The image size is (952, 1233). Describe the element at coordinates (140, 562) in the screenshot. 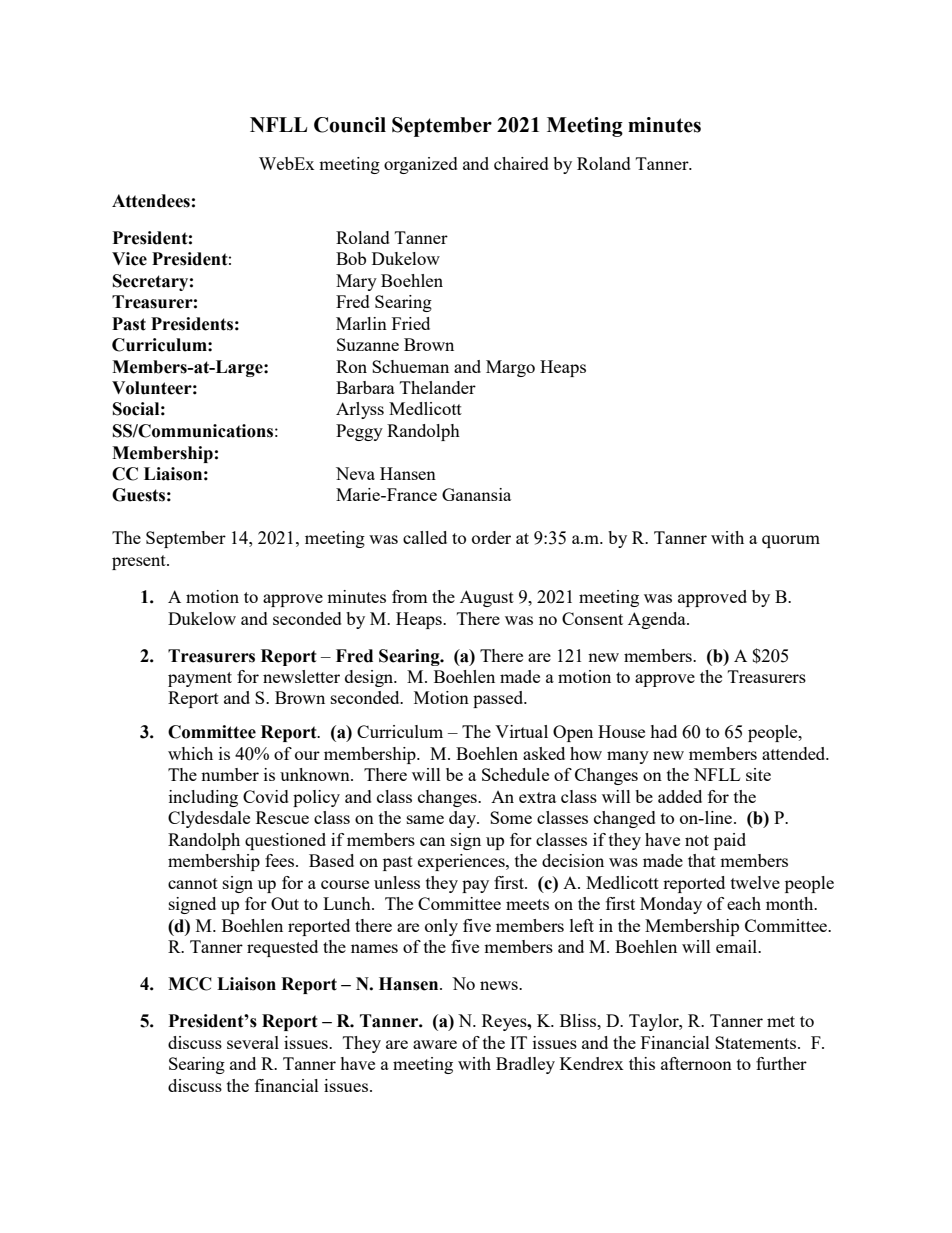

I see `present` at that location.
